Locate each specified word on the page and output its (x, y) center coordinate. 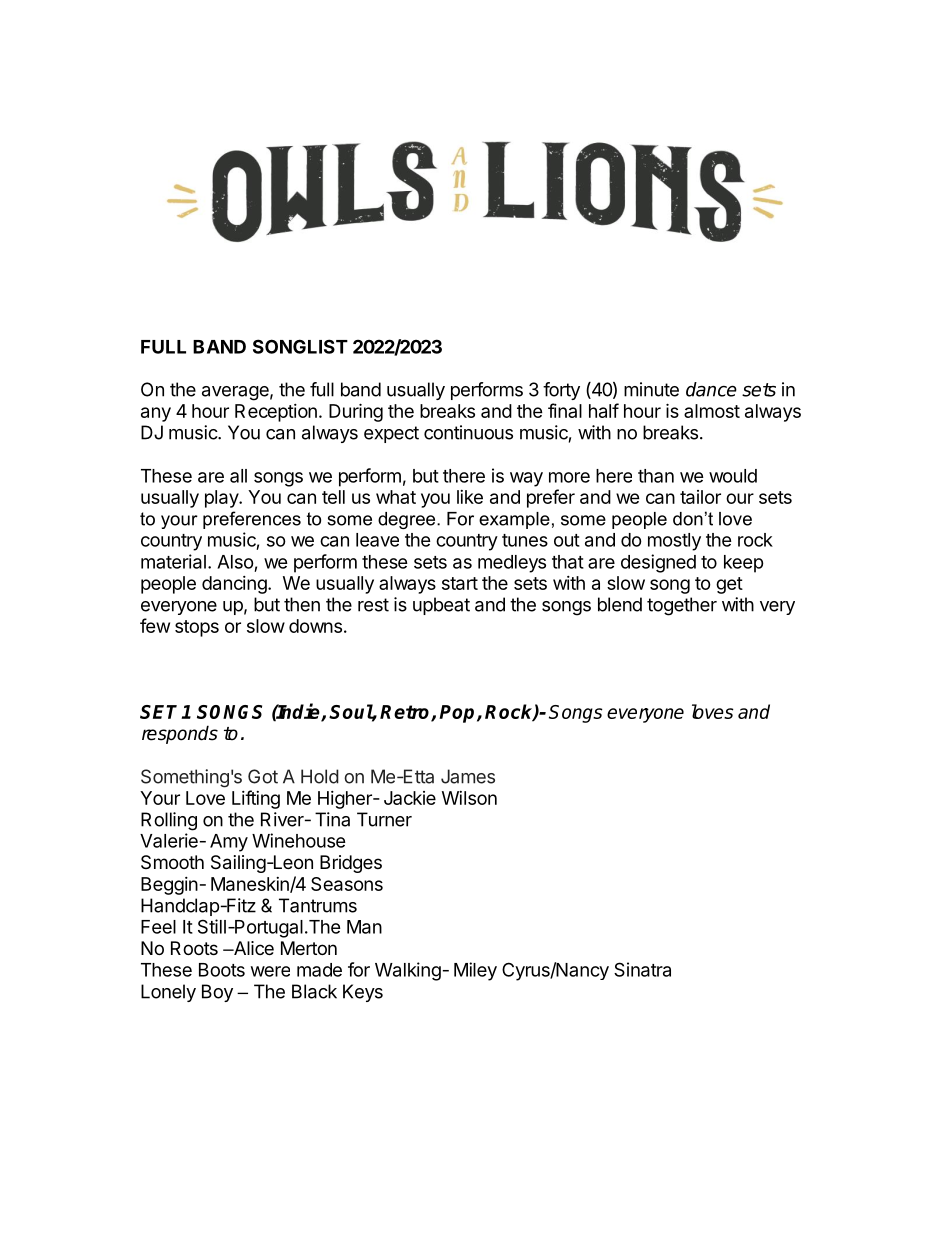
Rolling (169, 821)
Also (235, 562)
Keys (363, 993)
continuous (468, 432)
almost (712, 411)
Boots (222, 970)
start (460, 583)
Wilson (469, 798)
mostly (674, 542)
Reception (276, 413)
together (682, 606)
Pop (458, 714)
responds (180, 734)
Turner (384, 819)
